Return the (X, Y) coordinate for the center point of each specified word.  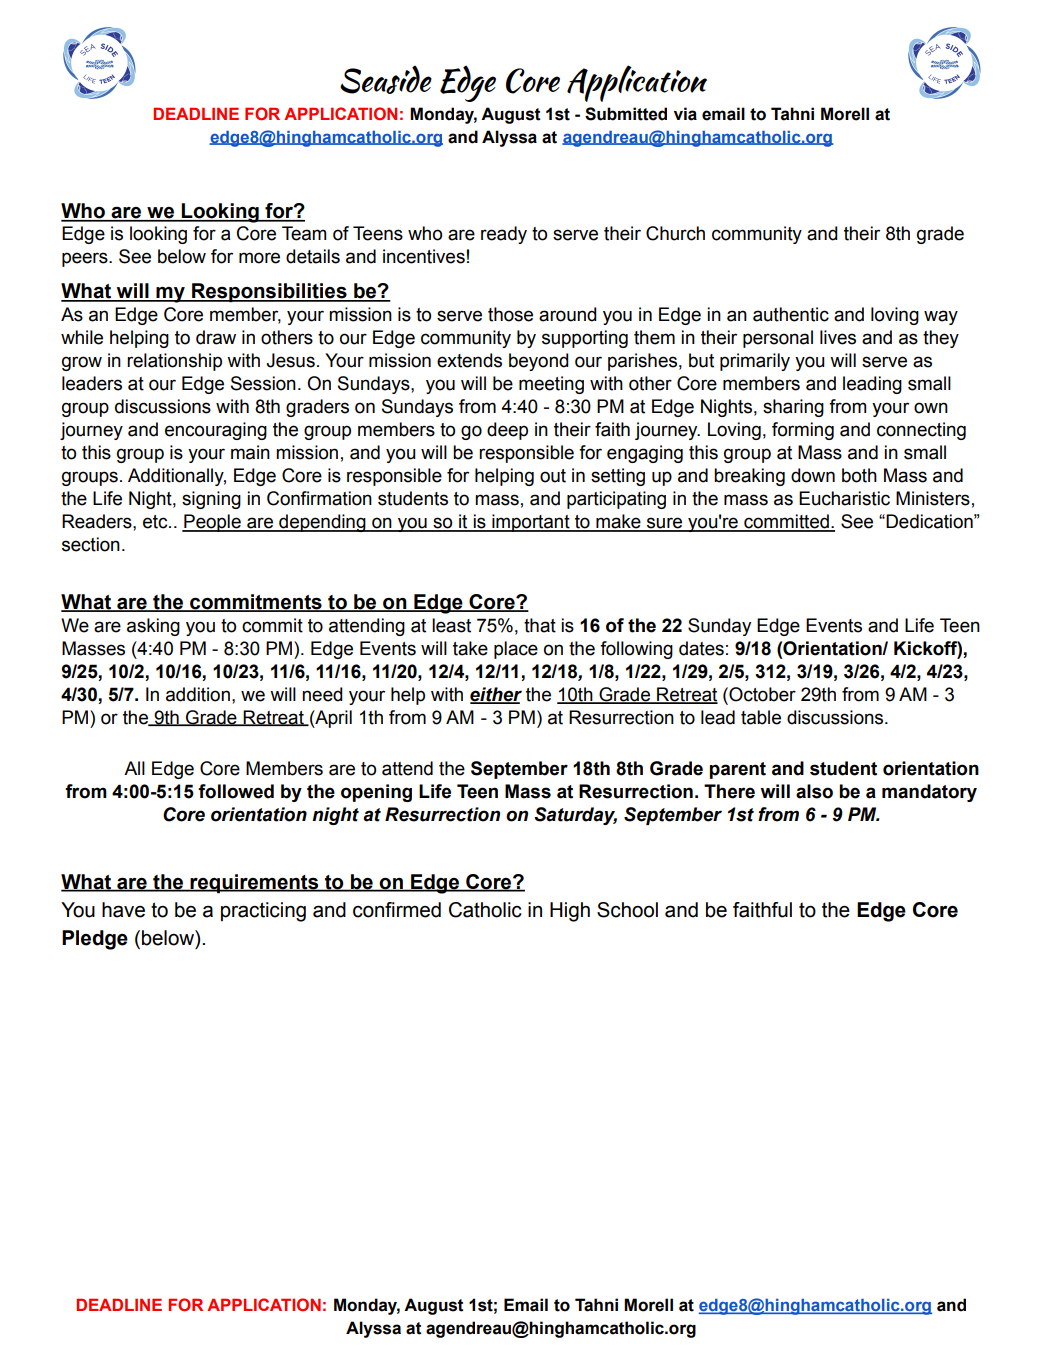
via (685, 114)
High (570, 912)
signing (211, 500)
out (553, 476)
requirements (255, 883)
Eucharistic (844, 498)
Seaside (386, 80)
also (814, 791)
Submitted (626, 114)
